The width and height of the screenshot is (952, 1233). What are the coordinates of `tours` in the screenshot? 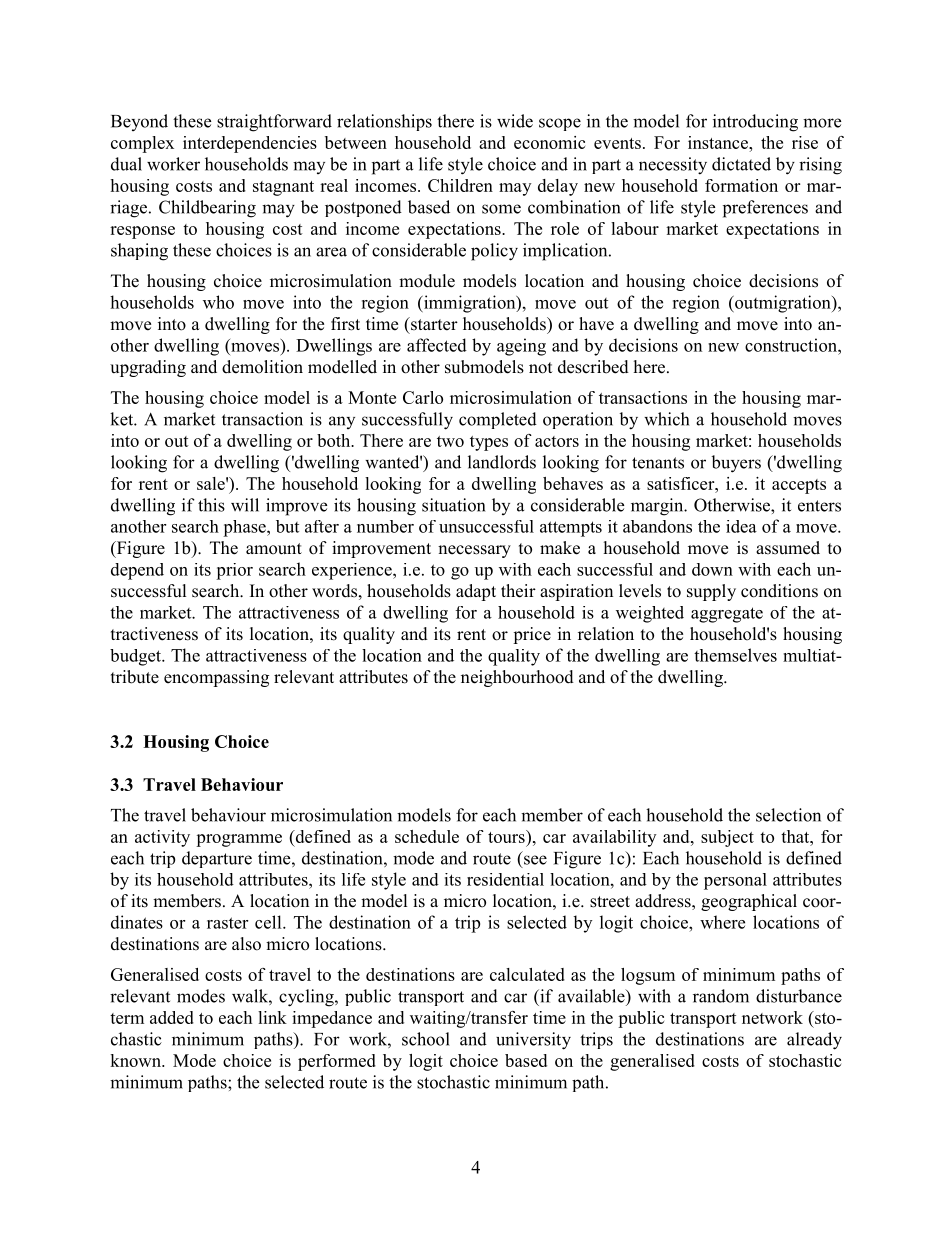 It's located at (507, 836).
